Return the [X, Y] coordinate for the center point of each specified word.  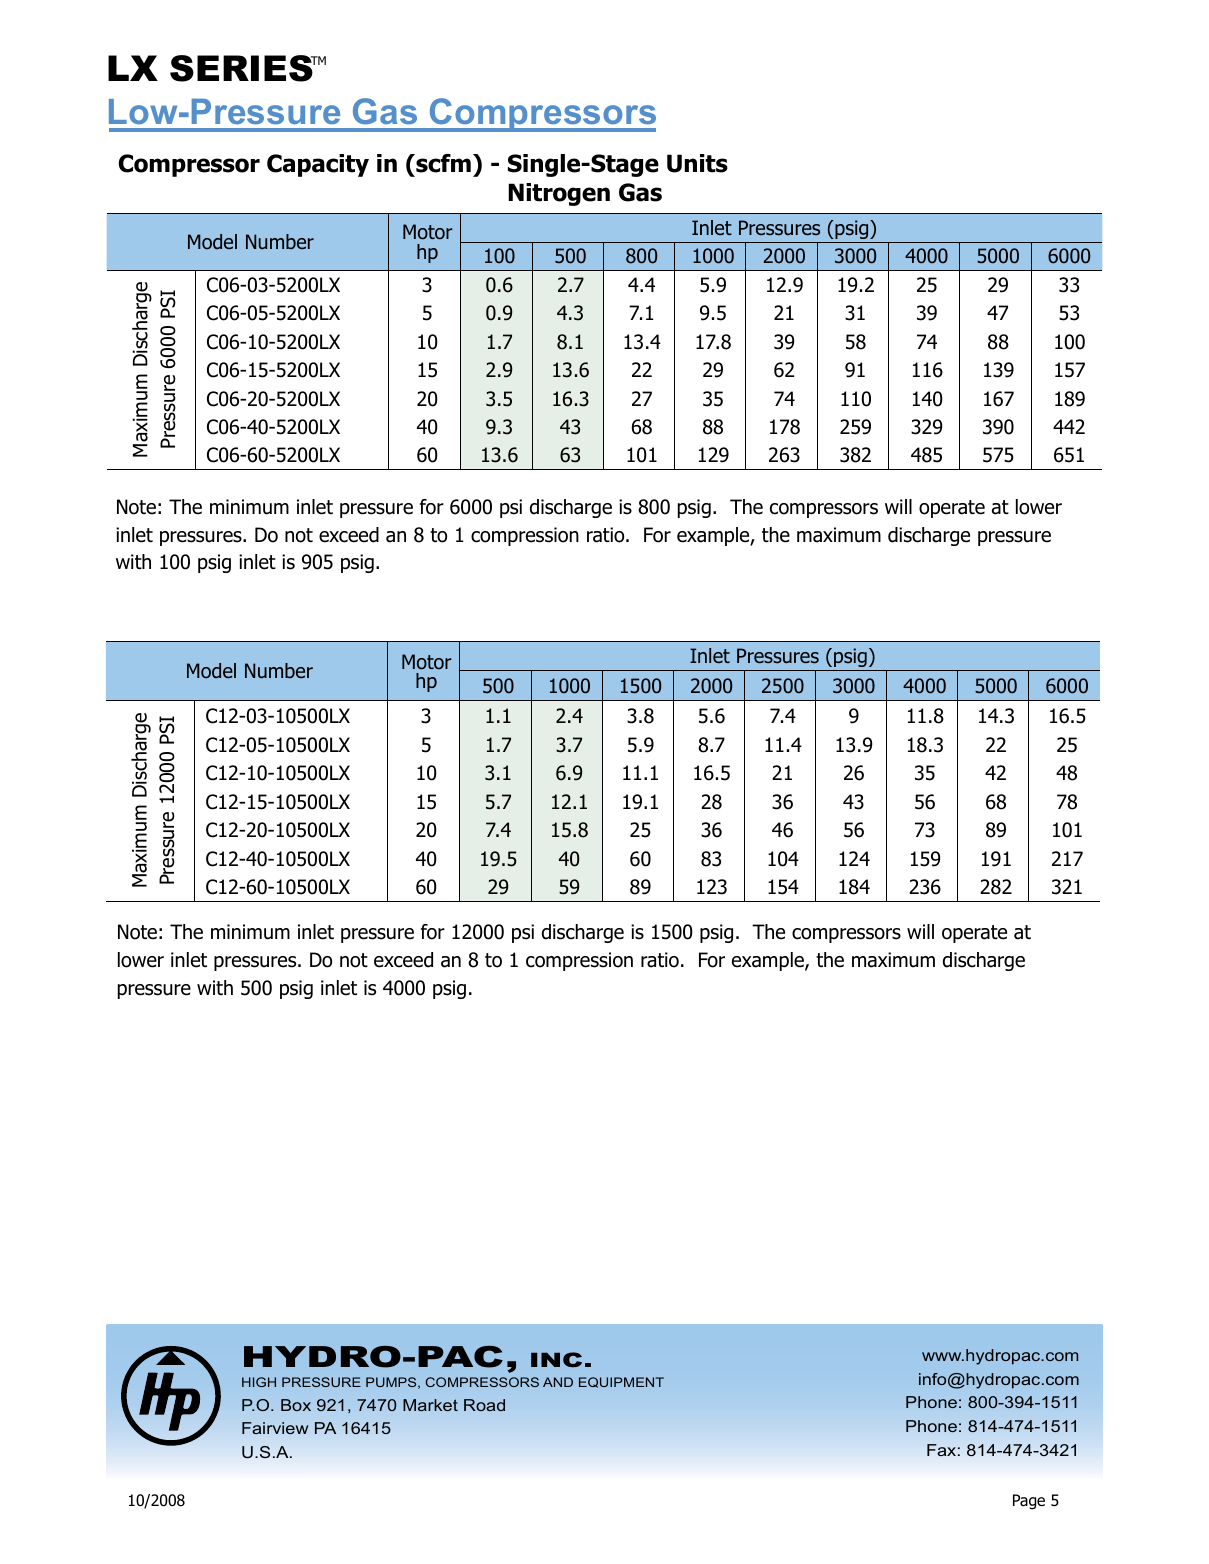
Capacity [318, 165]
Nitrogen [559, 194]
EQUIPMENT [621, 1382]
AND [558, 1382]
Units [697, 163]
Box [296, 1405]
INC [556, 1359]
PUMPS [392, 1383]
